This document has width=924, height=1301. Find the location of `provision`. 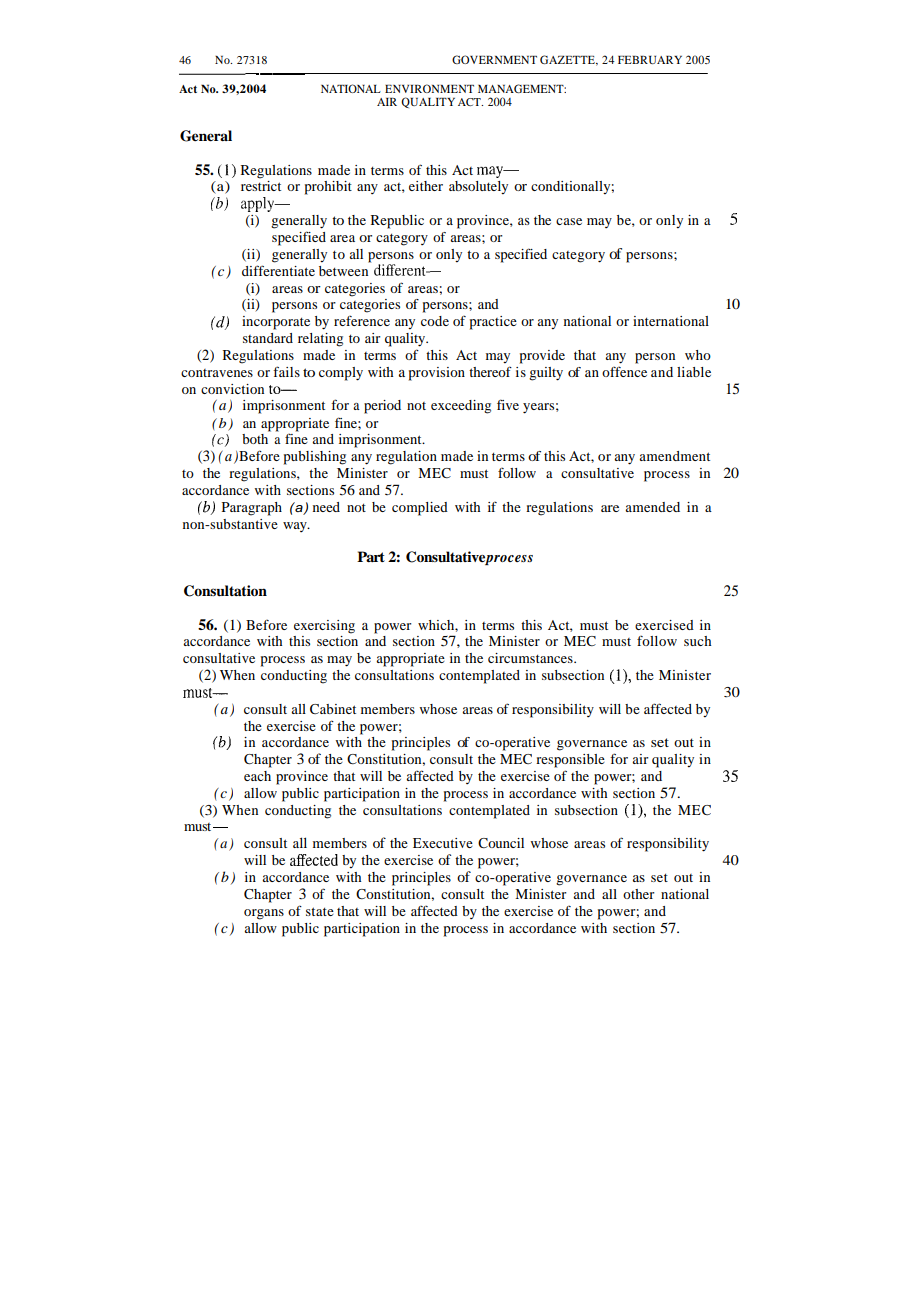

provision is located at coordinates (437, 374).
